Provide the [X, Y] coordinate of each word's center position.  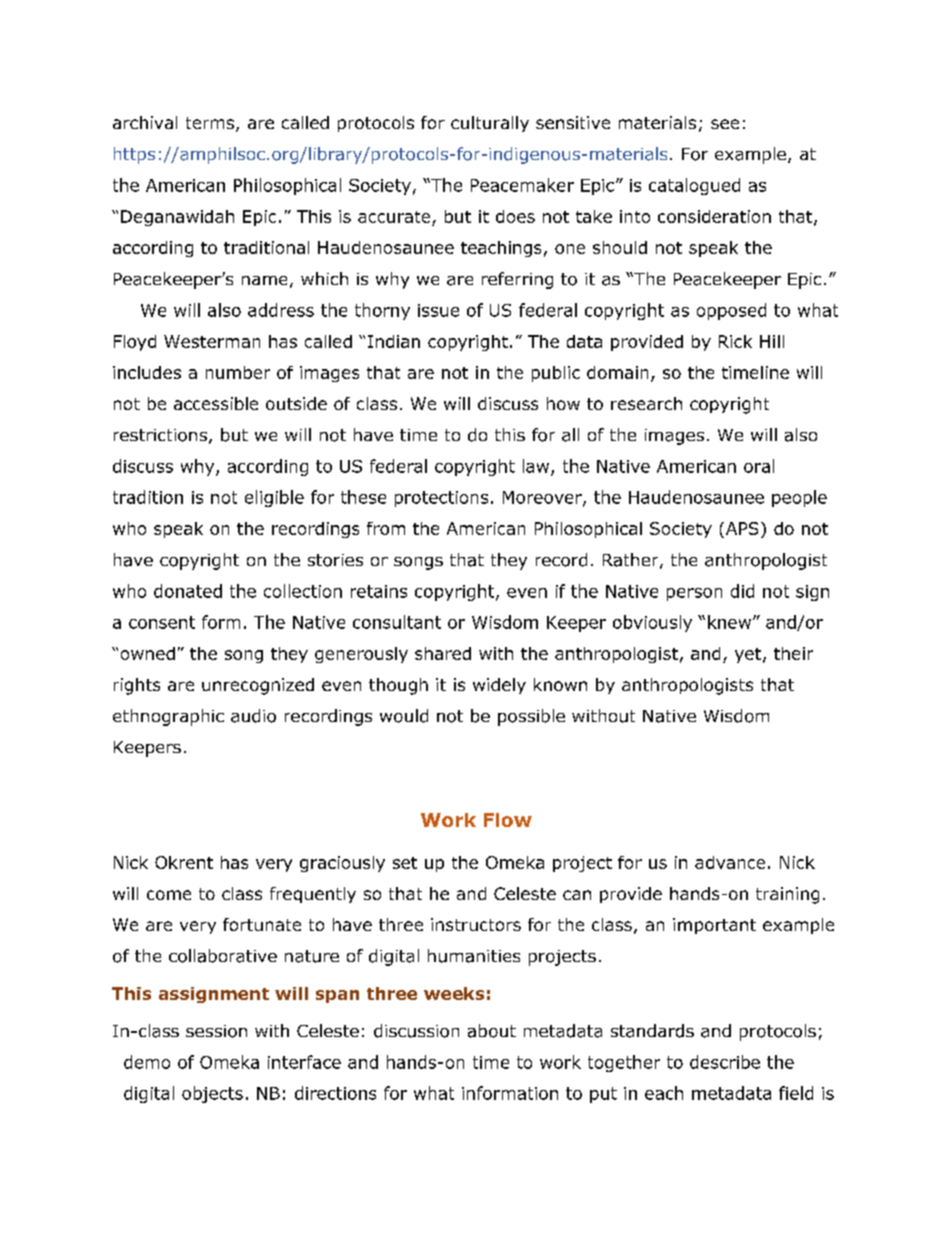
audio [253, 716]
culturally [490, 124]
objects [212, 1094]
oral [759, 466]
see [725, 124]
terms [211, 124]
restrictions [160, 435]
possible [531, 717]
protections [441, 499]
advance [730, 862]
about [492, 1031]
